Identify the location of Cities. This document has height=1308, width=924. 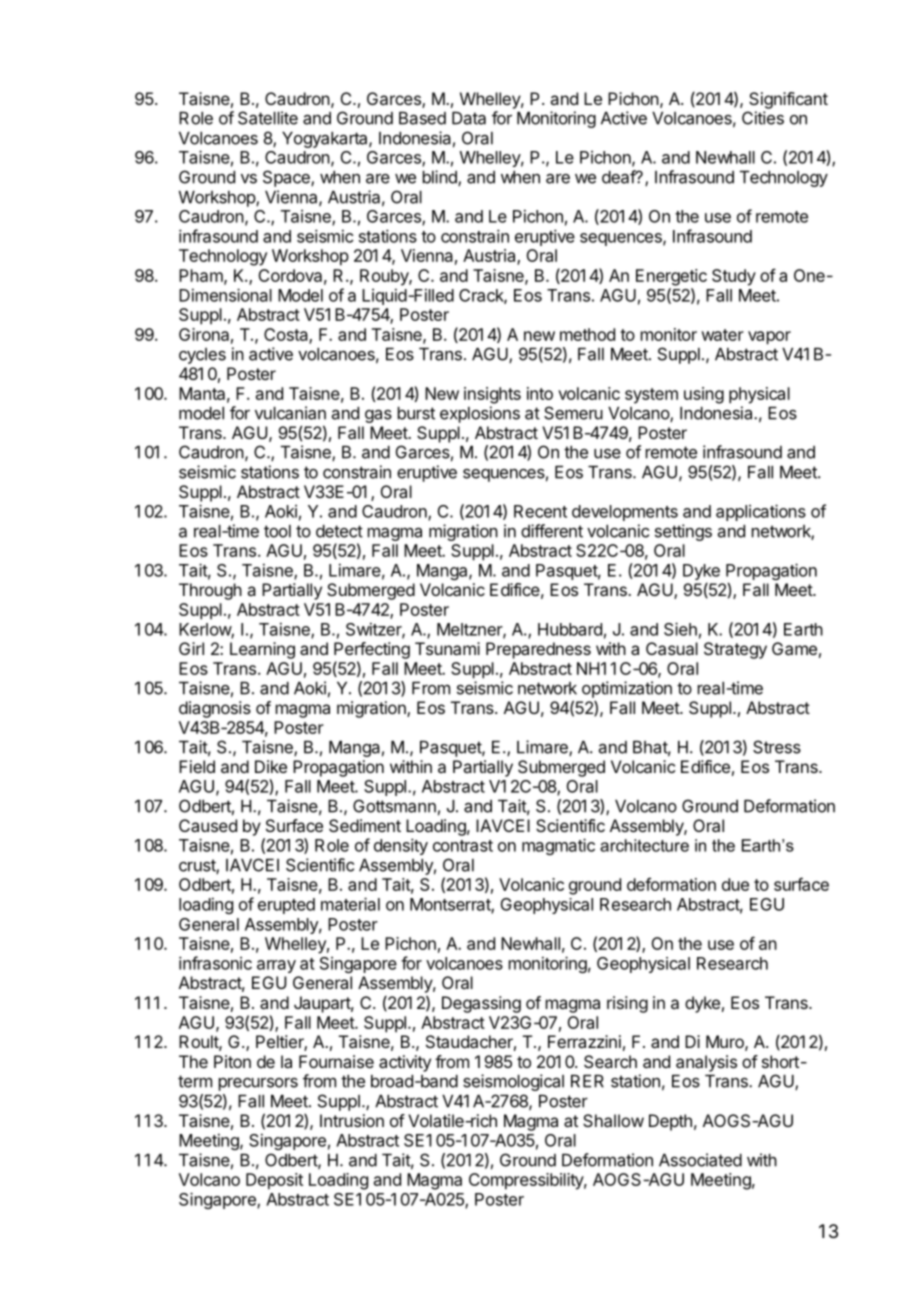
(763, 118).
